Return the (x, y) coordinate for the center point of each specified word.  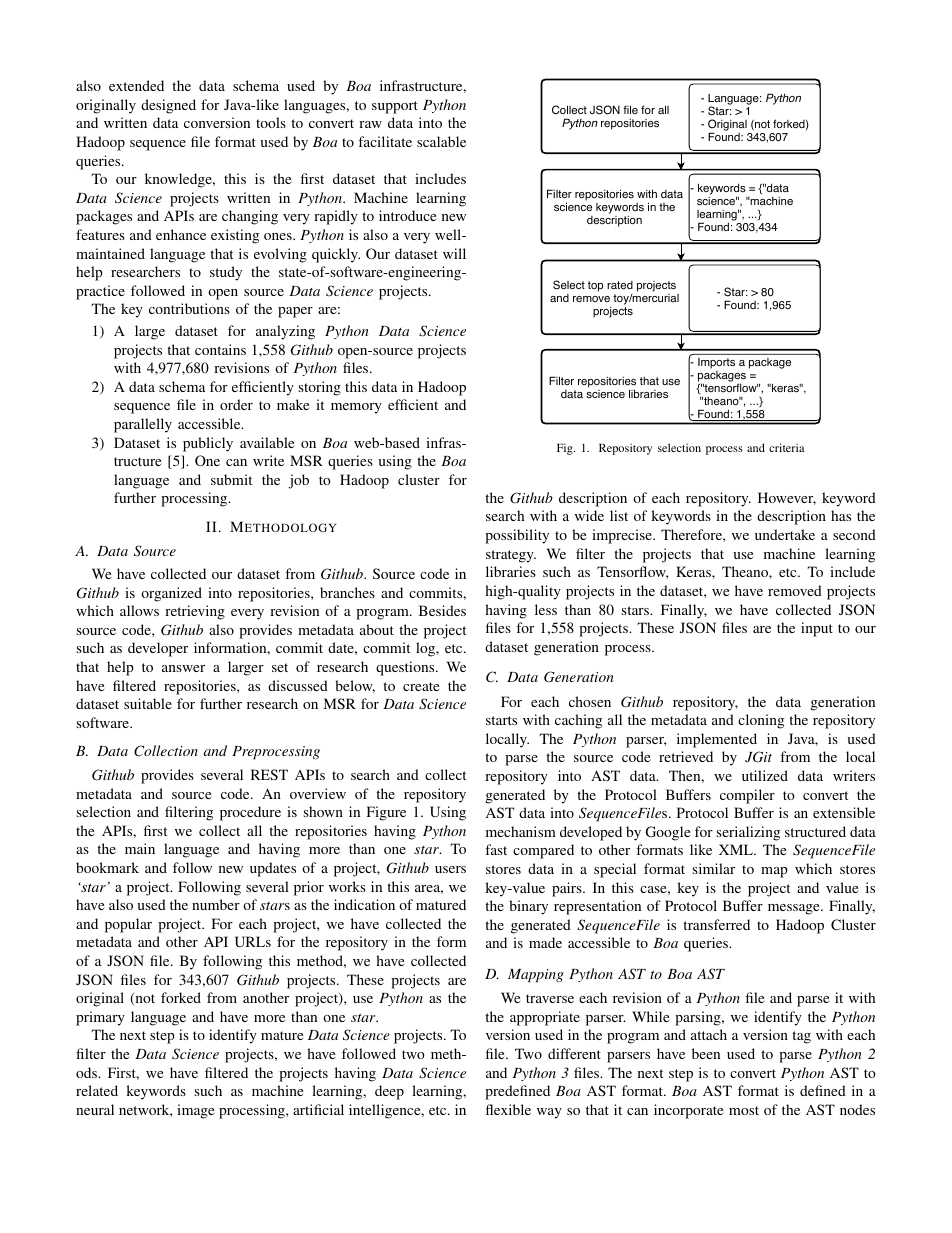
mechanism (521, 831)
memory (356, 408)
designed (168, 106)
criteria (787, 447)
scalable (441, 141)
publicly (208, 444)
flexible (508, 1109)
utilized (765, 775)
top (595, 286)
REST (269, 774)
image (195, 1111)
